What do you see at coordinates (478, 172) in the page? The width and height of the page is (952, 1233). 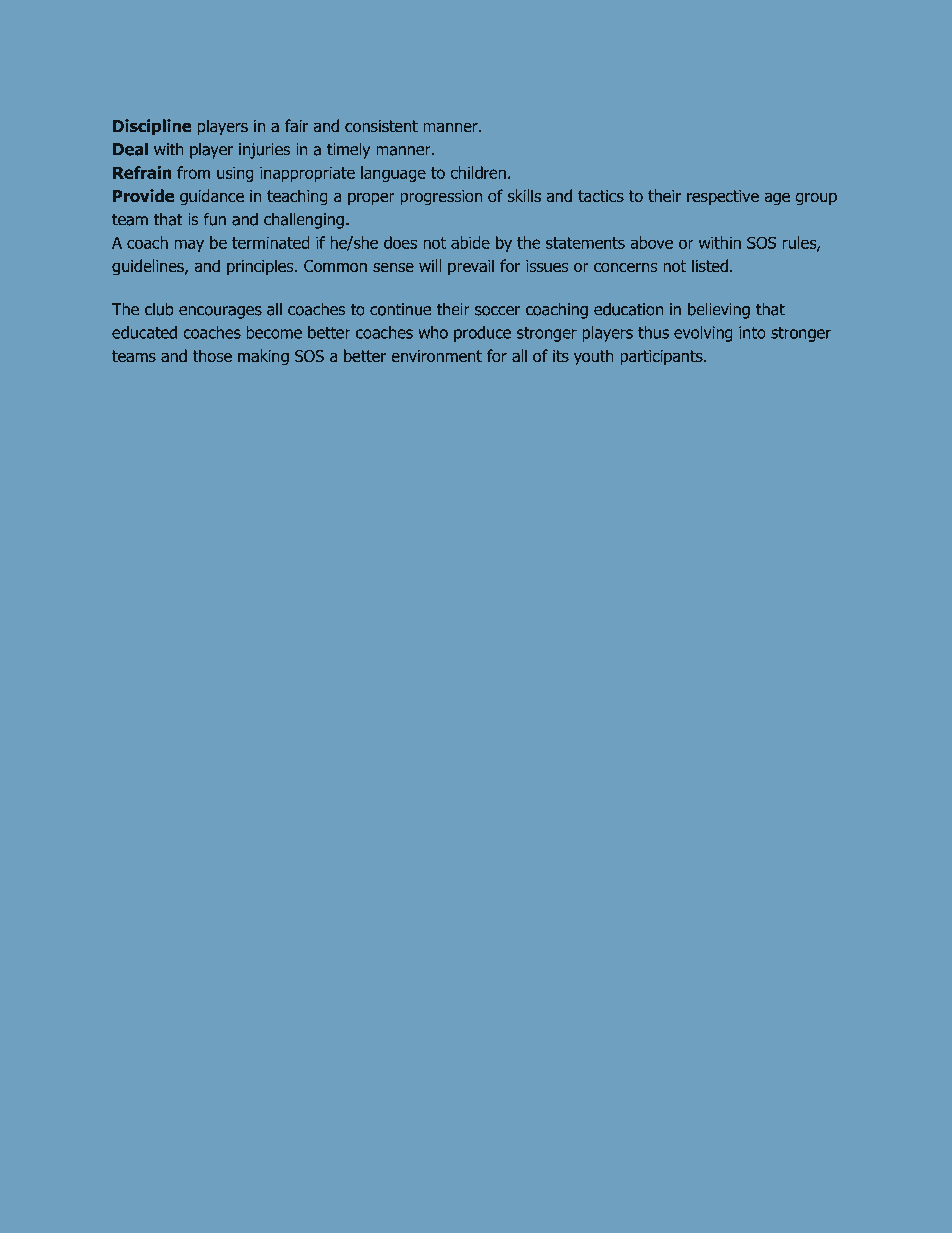 I see `children` at bounding box center [478, 172].
